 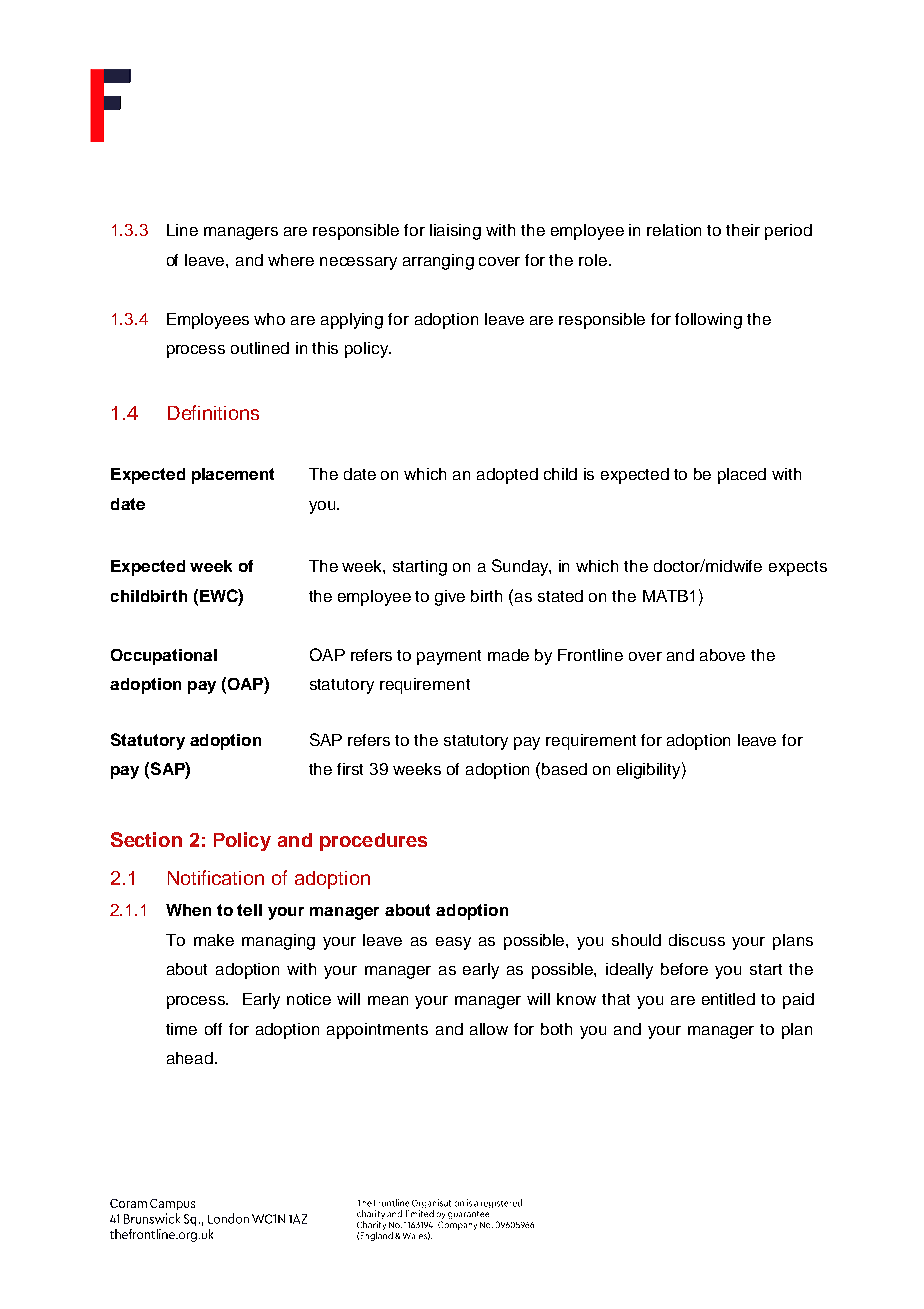 What do you see at coordinates (164, 657) in the screenshot?
I see `Occupational` at bounding box center [164, 657].
